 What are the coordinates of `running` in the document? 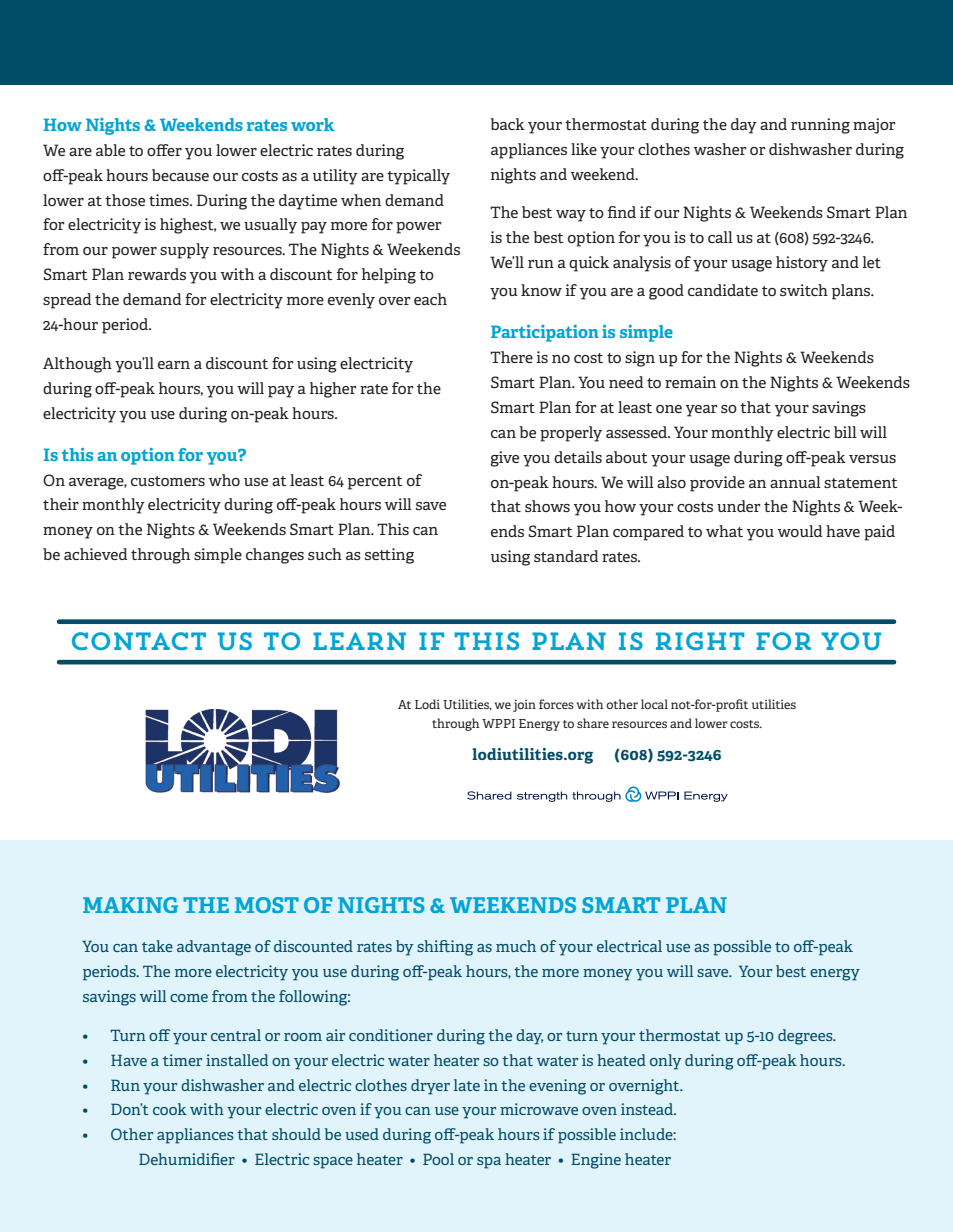 It's located at (820, 126).
